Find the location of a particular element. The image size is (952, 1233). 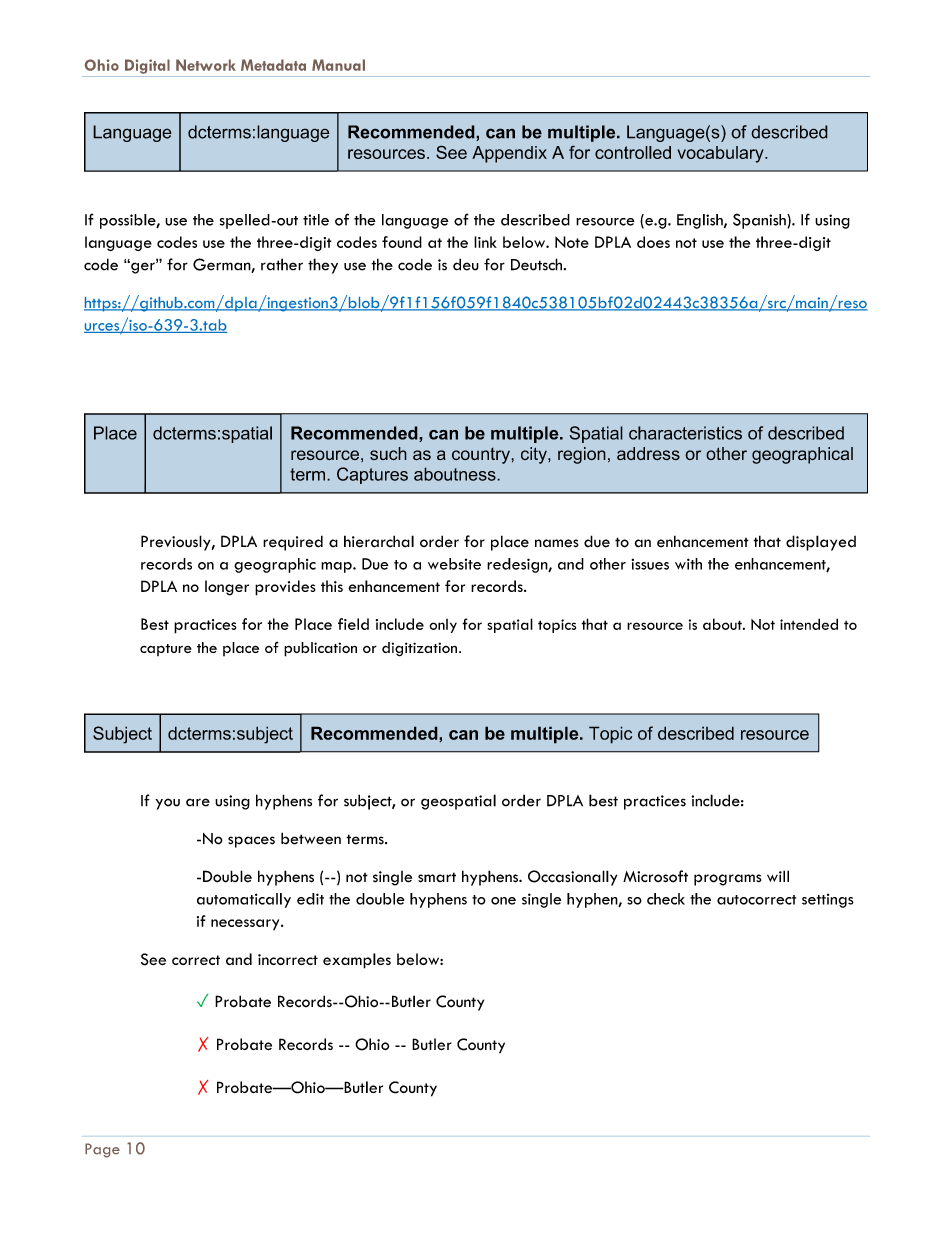

vocabulary is located at coordinates (721, 154).
